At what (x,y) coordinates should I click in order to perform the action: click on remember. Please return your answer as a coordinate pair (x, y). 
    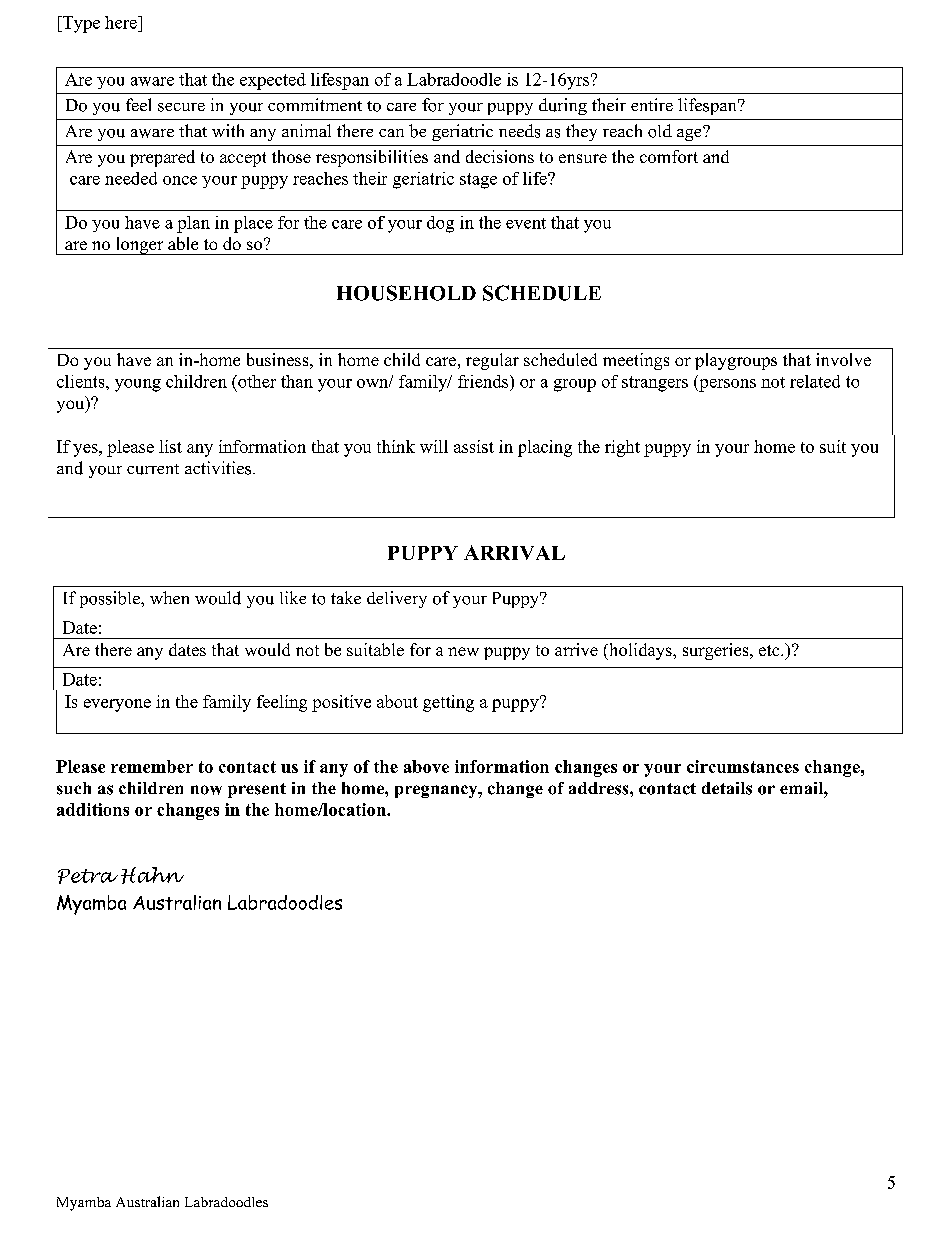
    Looking at the image, I should click on (152, 766).
